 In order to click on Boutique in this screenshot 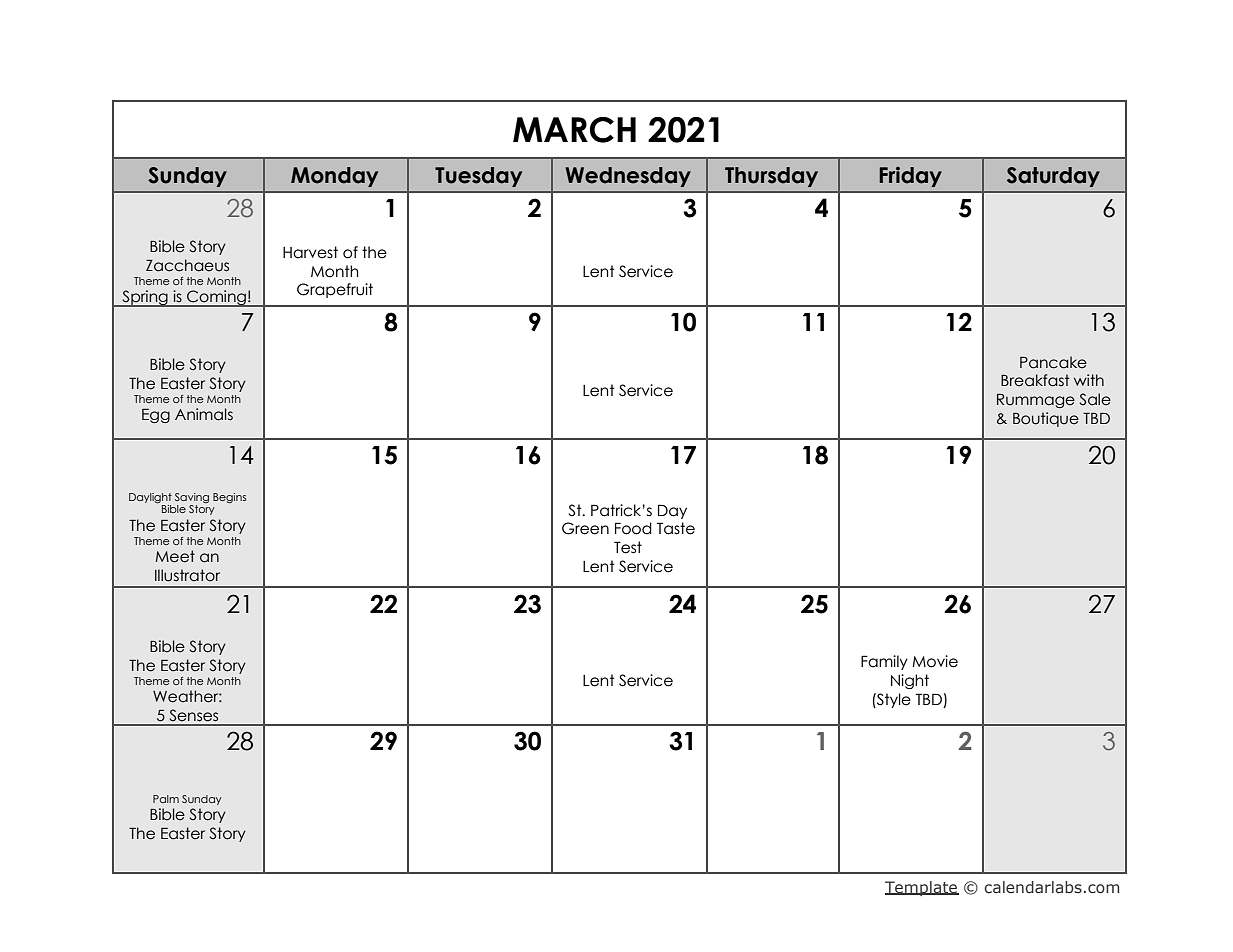, I will do `click(1046, 419)`.
